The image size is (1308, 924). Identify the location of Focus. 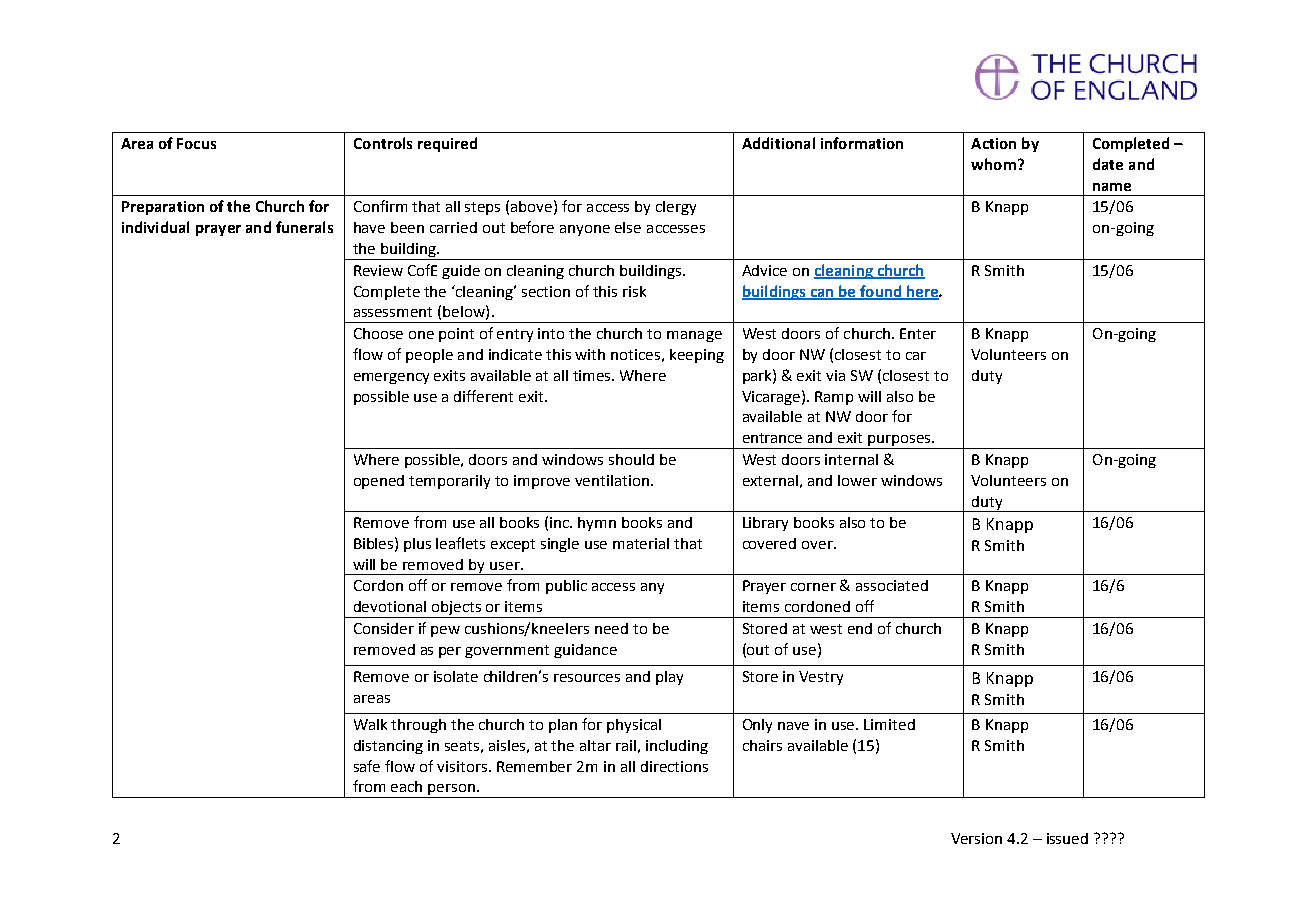
(196, 143).
